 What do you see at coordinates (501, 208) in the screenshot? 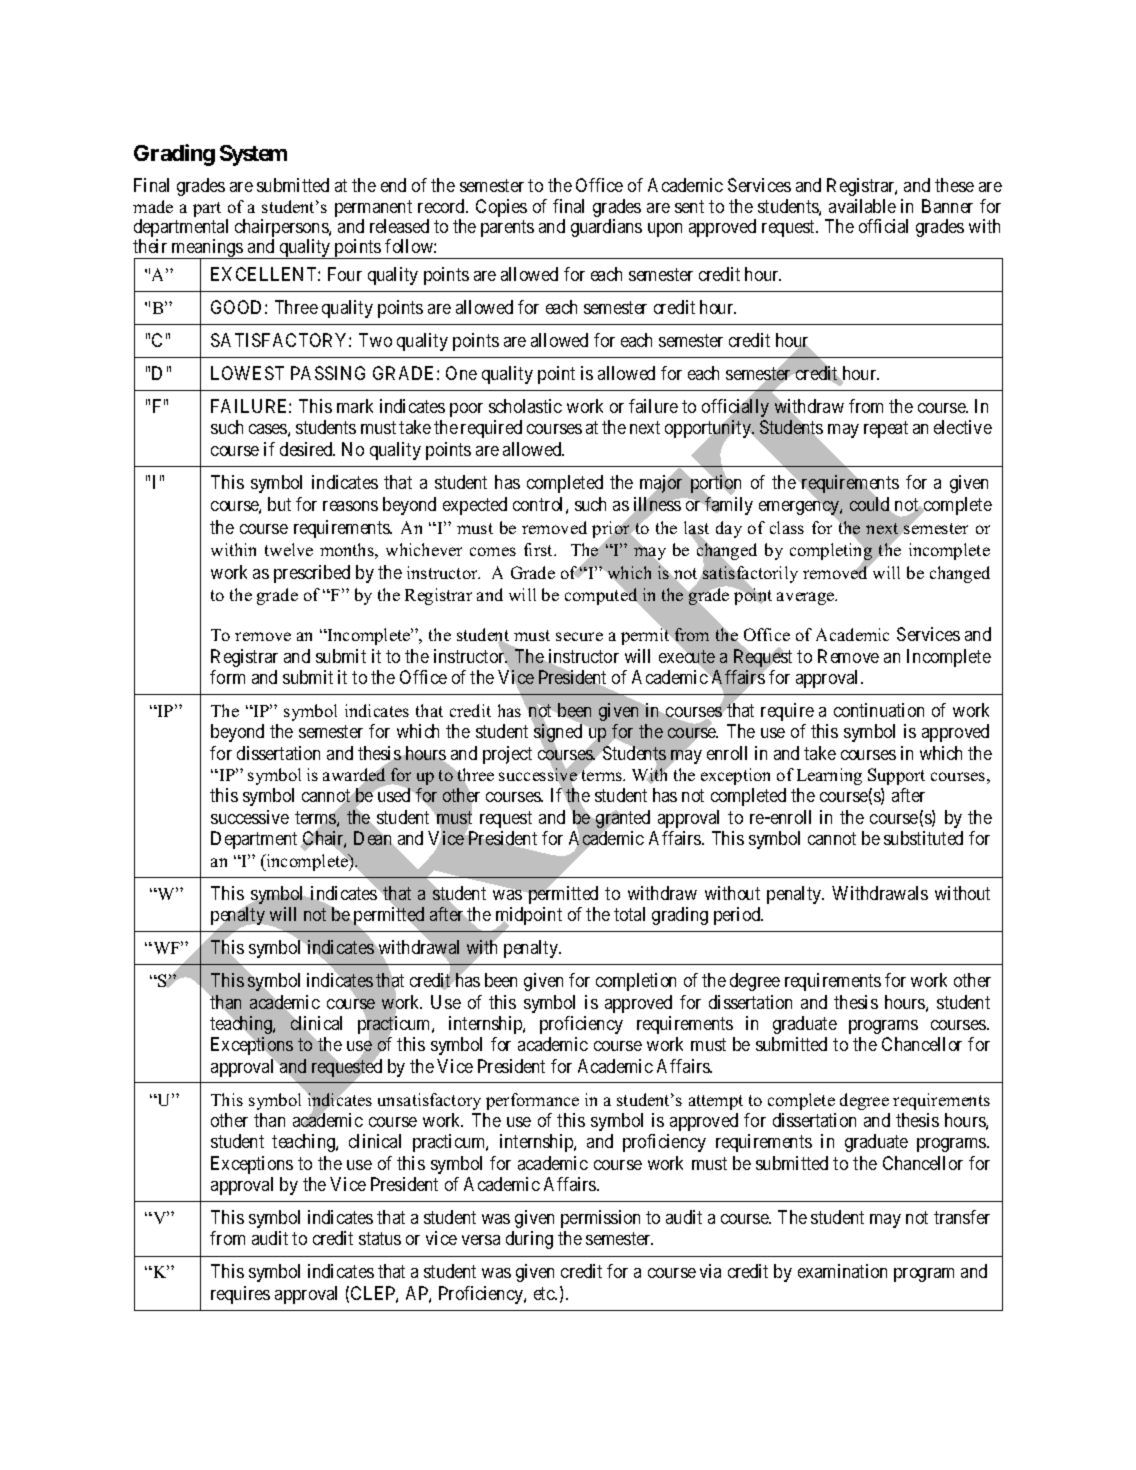
I see `Copies` at bounding box center [501, 208].
